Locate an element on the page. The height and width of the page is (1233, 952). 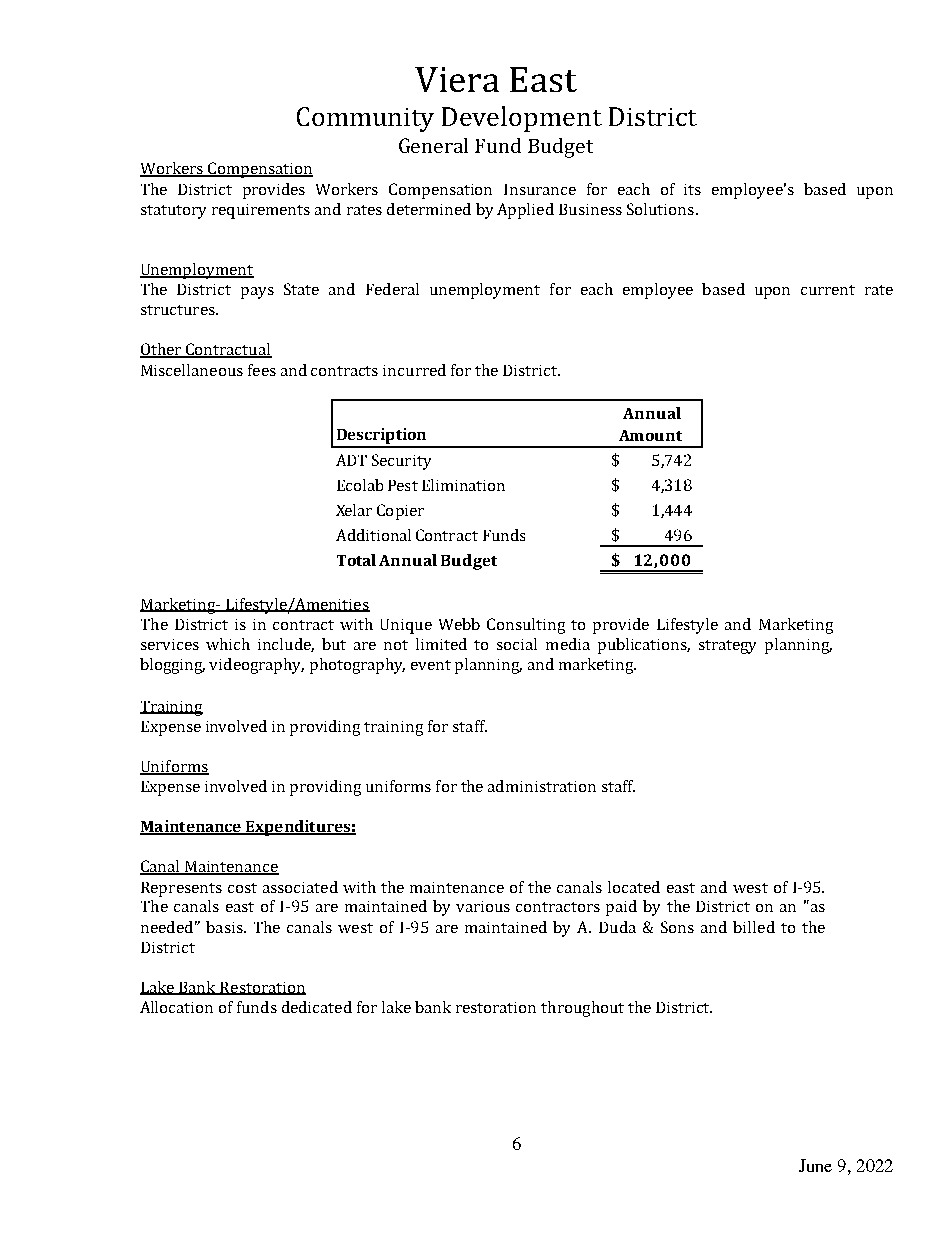
Allocation is located at coordinates (176, 1007).
